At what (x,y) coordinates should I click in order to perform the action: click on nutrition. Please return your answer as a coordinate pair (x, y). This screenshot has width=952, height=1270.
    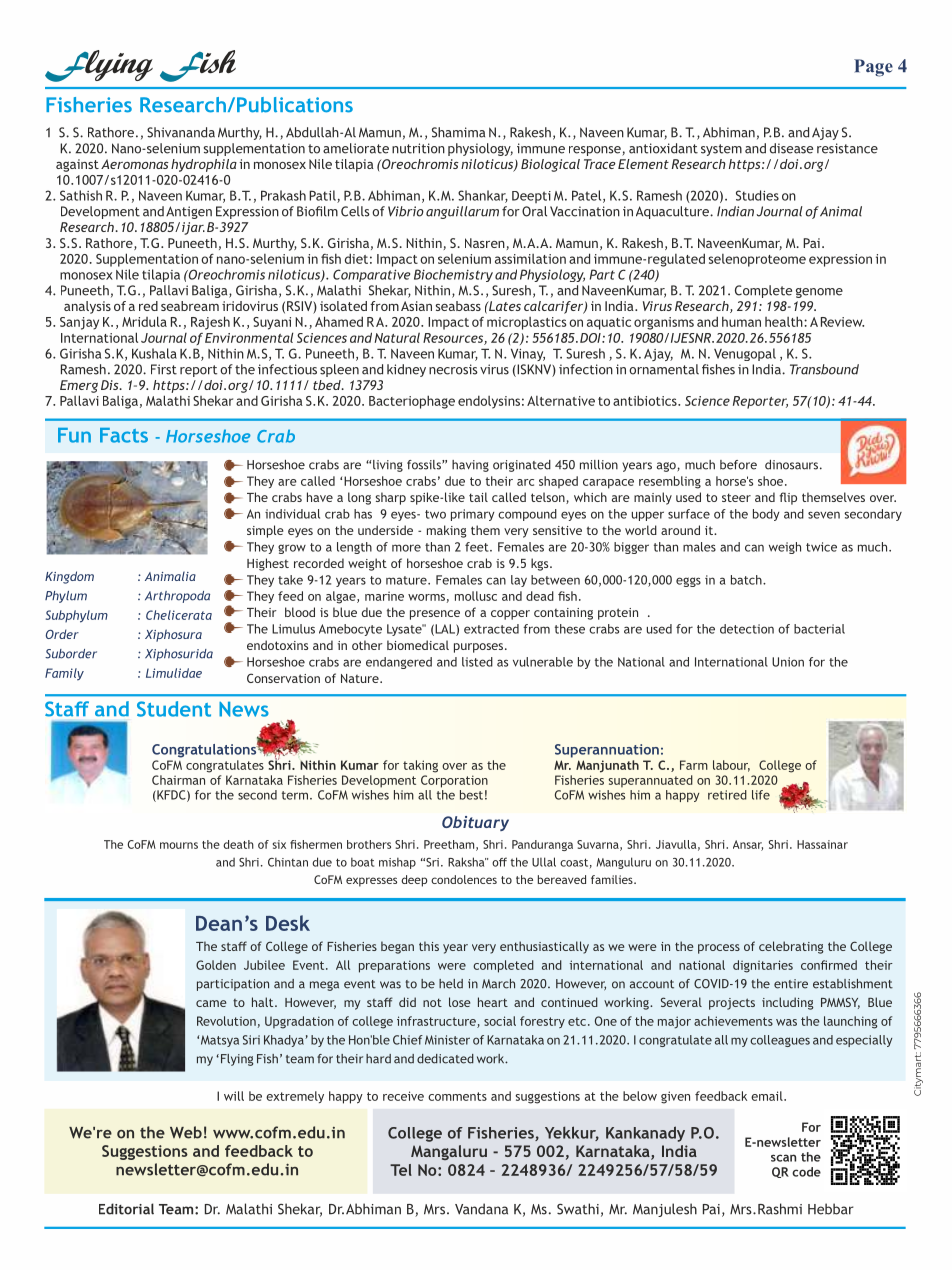
    Looking at the image, I should click on (418, 148).
